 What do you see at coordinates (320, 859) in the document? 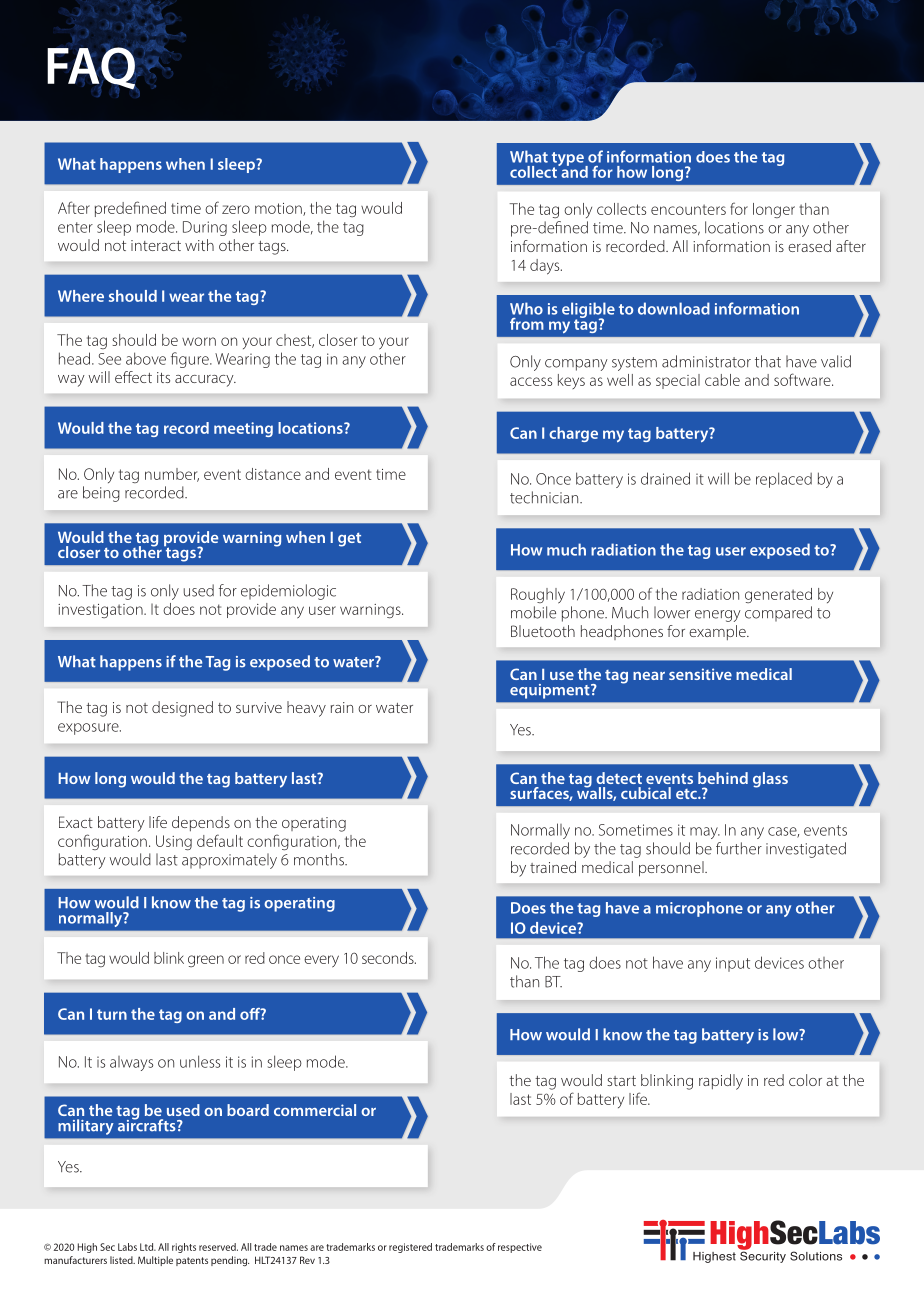
I see `months` at bounding box center [320, 859].
